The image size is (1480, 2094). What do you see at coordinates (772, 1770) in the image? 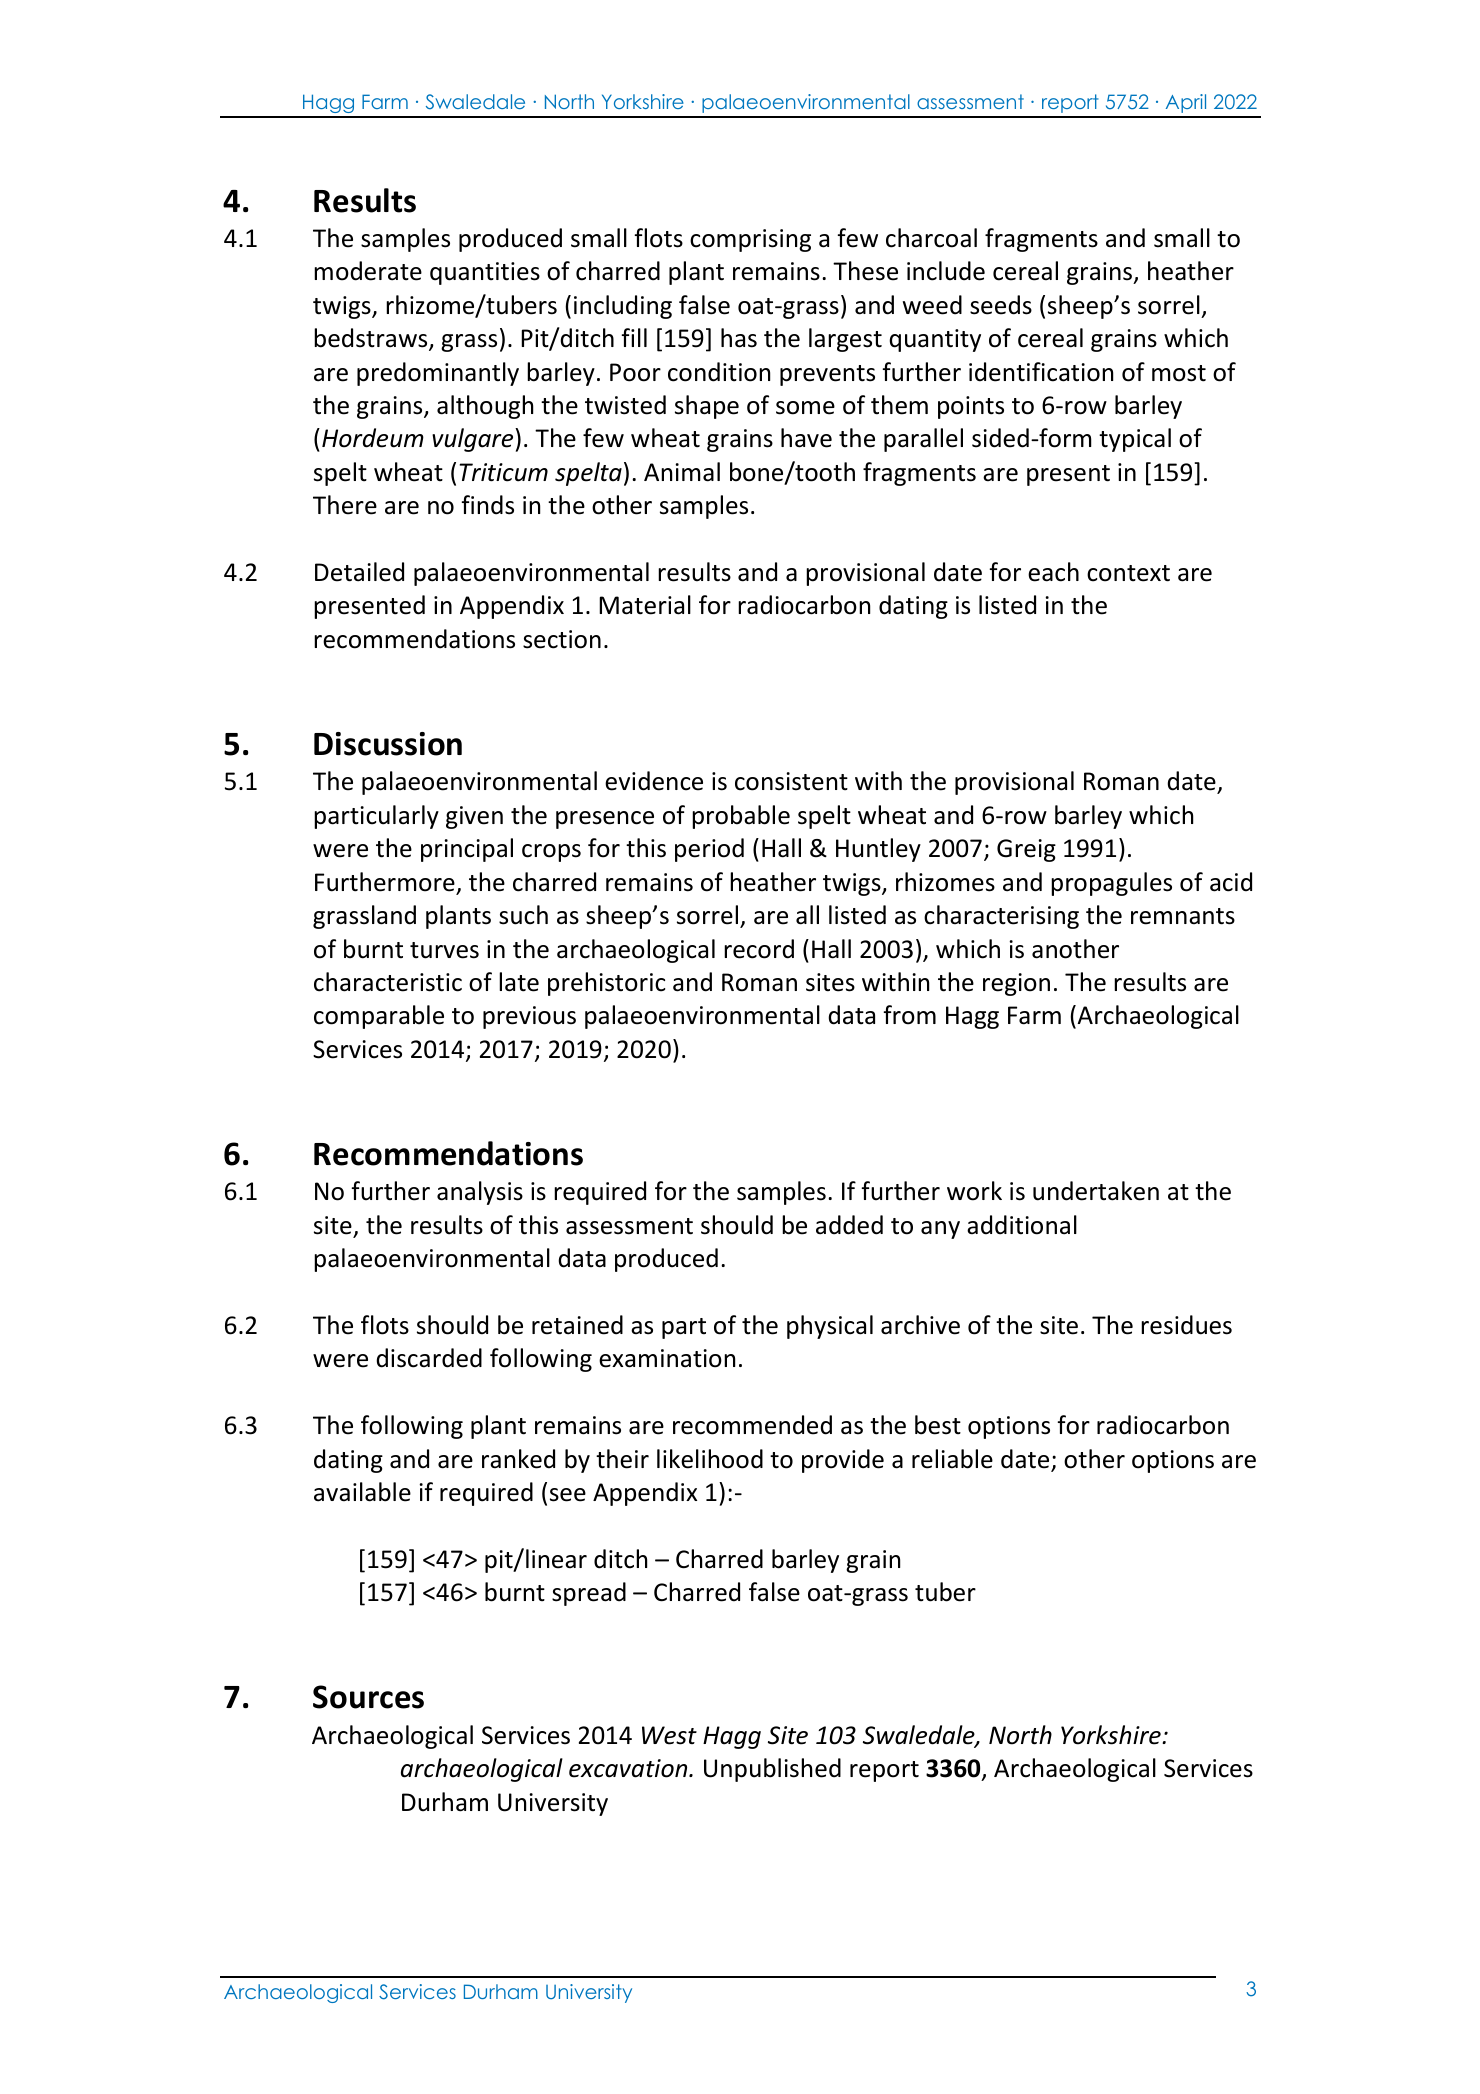
I see `Unpublished` at bounding box center [772, 1770].
